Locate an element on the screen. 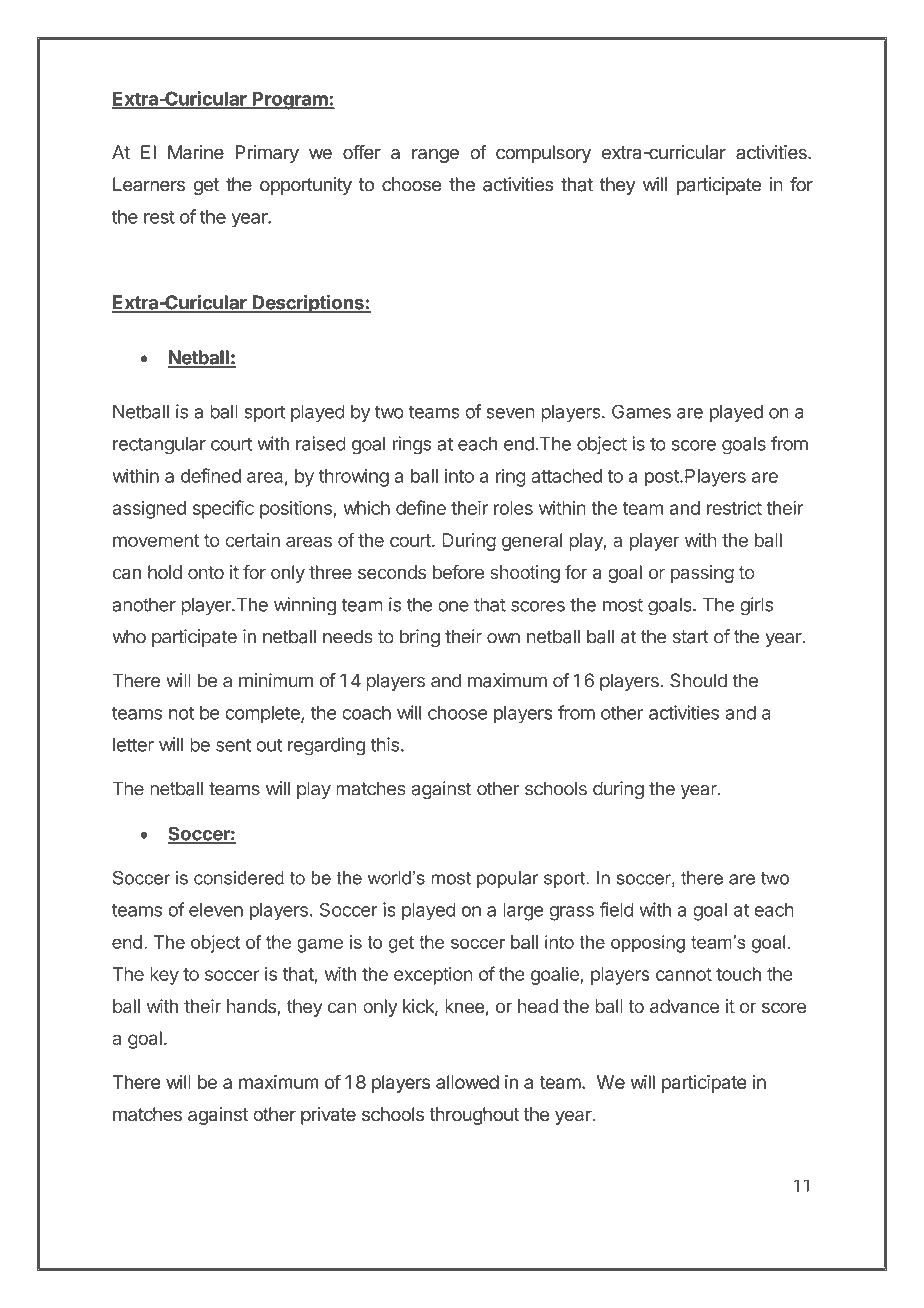 The width and height of the screenshot is (924, 1308). Marine is located at coordinates (196, 152).
